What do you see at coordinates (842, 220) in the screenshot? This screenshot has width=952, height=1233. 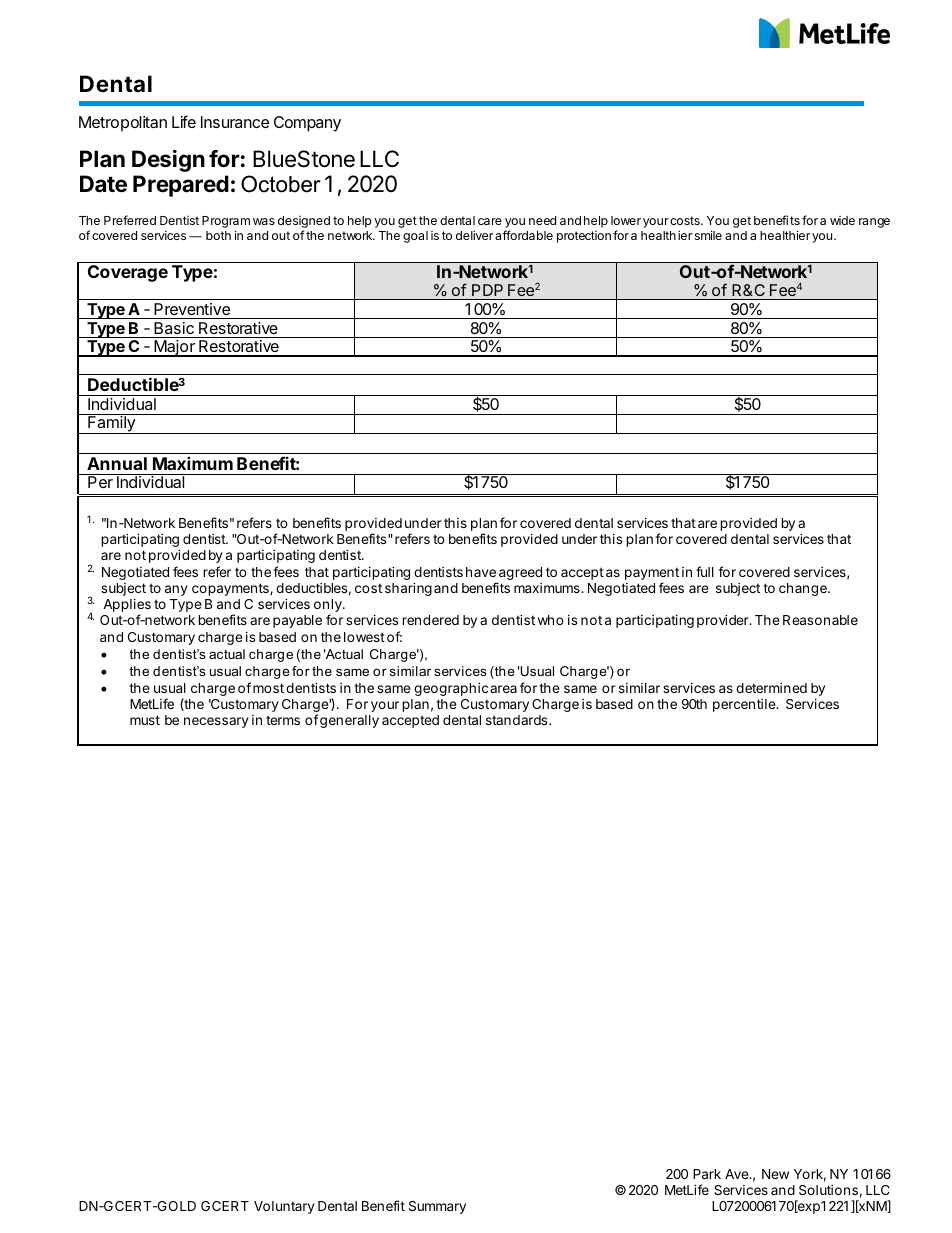 I see `wide` at bounding box center [842, 220].
